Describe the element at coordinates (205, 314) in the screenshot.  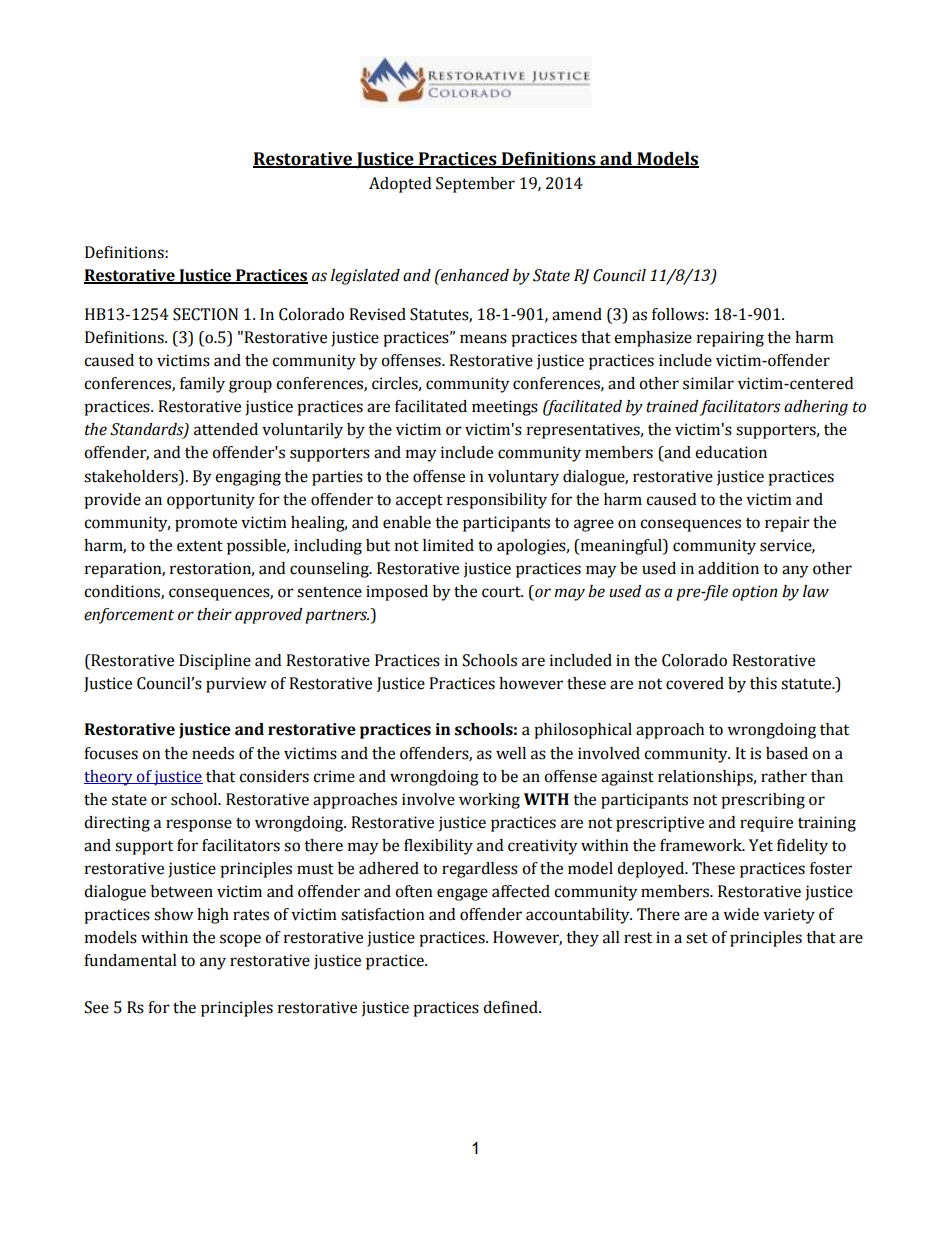
I see `SECTION` at that location.
